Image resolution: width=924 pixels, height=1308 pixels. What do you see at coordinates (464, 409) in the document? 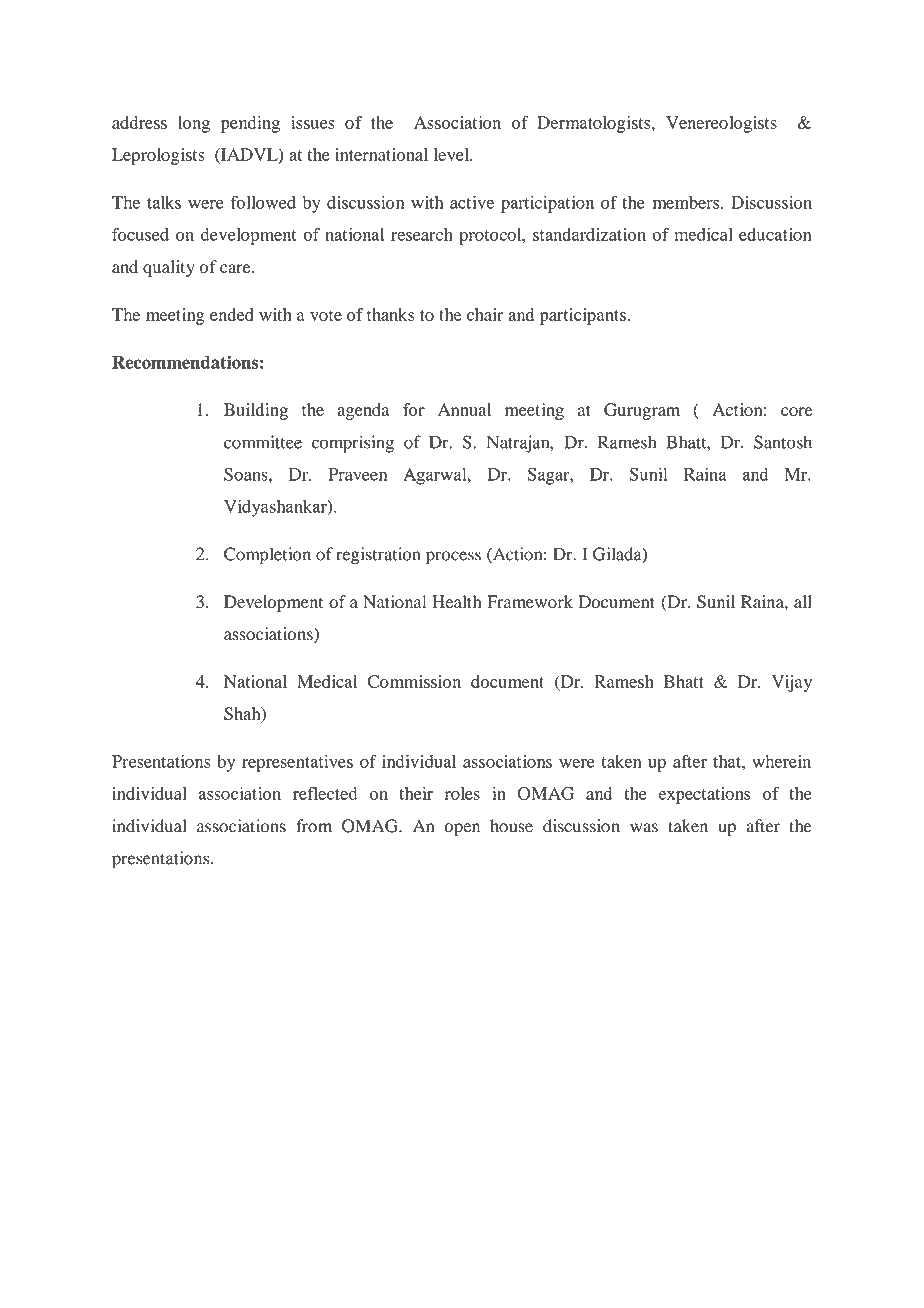
I see `Annual` at bounding box center [464, 409].
